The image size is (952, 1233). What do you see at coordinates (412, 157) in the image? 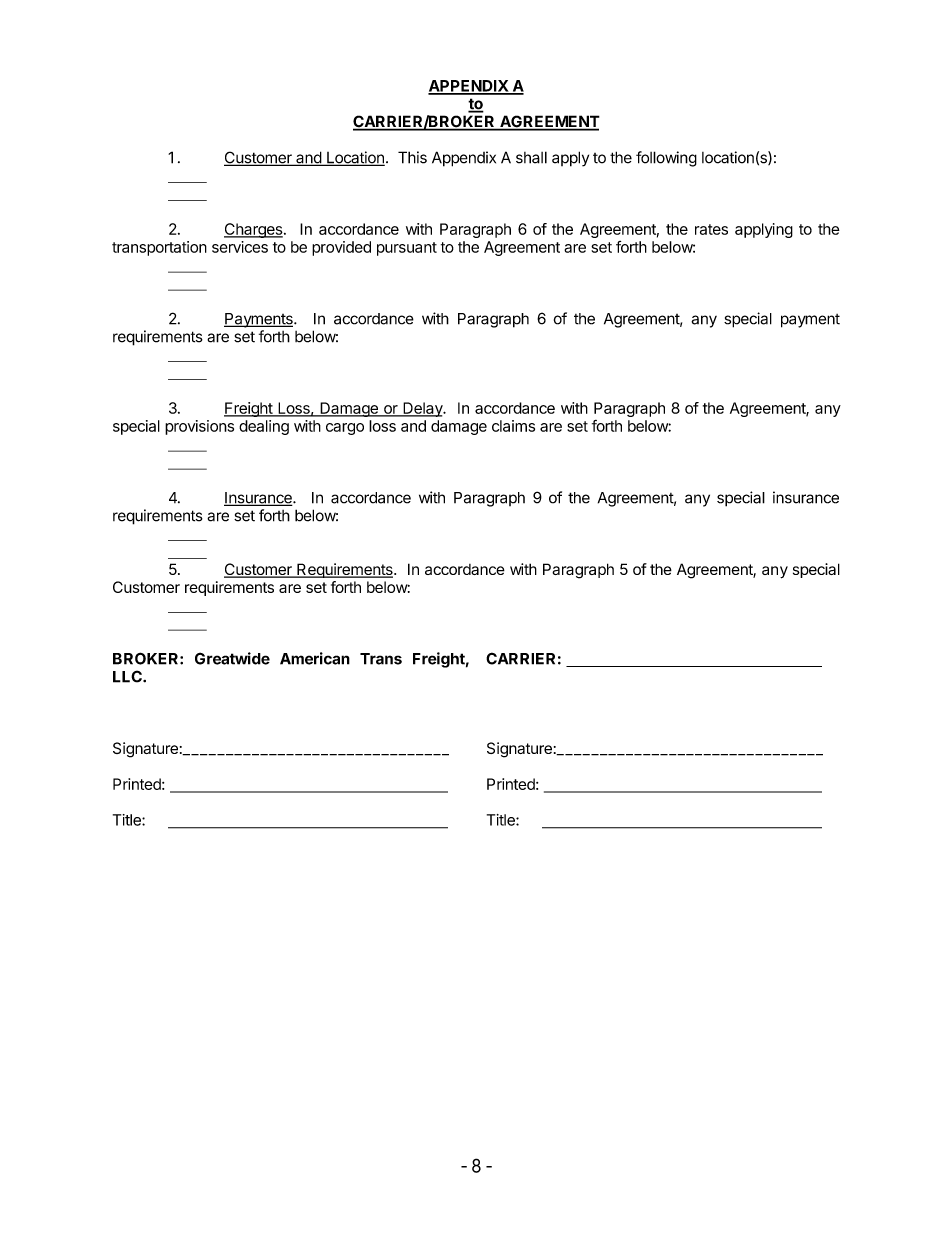
I see `This` at bounding box center [412, 157].
